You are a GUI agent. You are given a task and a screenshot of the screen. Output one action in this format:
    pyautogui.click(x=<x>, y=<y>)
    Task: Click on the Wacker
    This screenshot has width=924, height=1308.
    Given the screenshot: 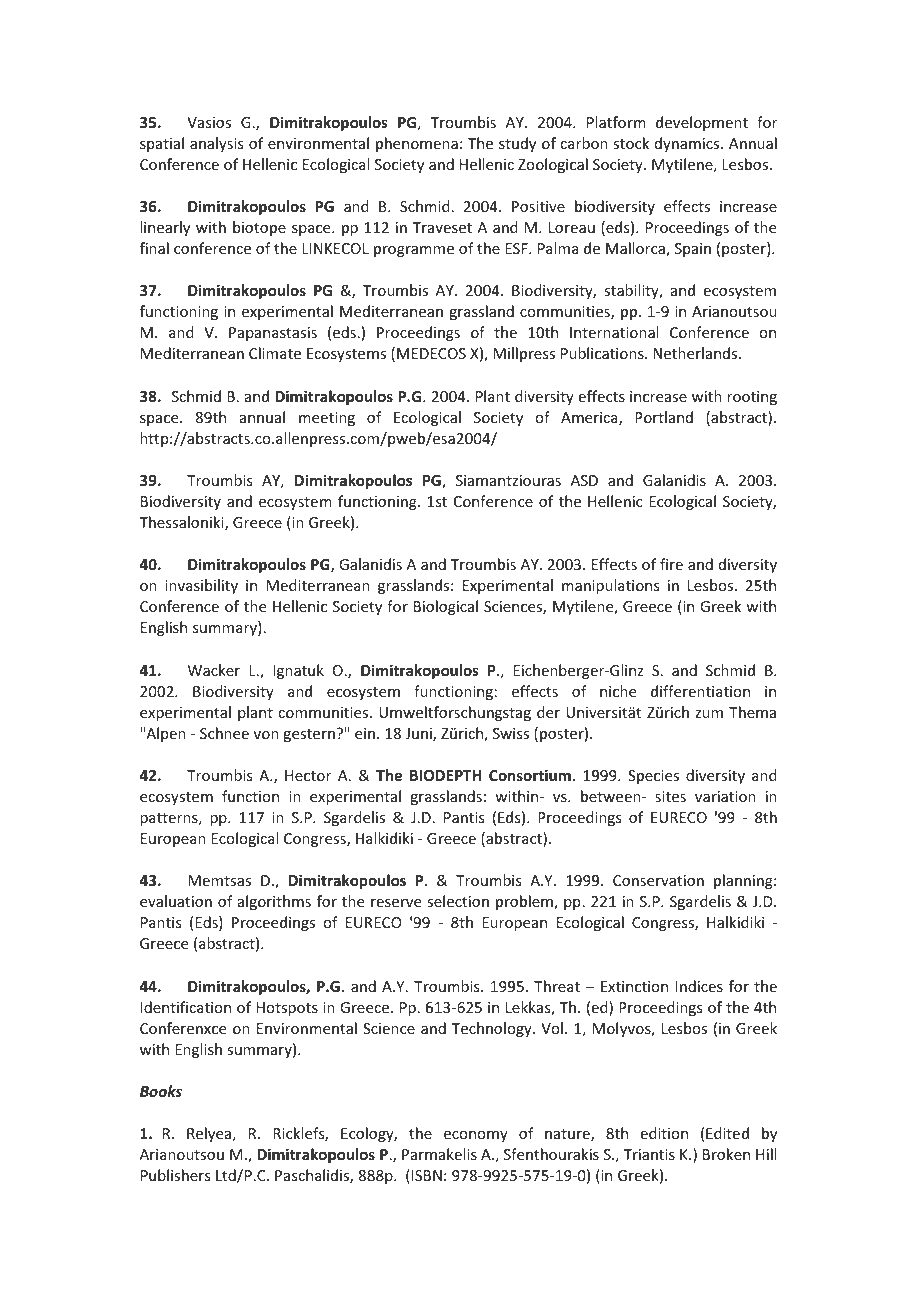 What is the action you would take?
    pyautogui.click(x=214, y=670)
